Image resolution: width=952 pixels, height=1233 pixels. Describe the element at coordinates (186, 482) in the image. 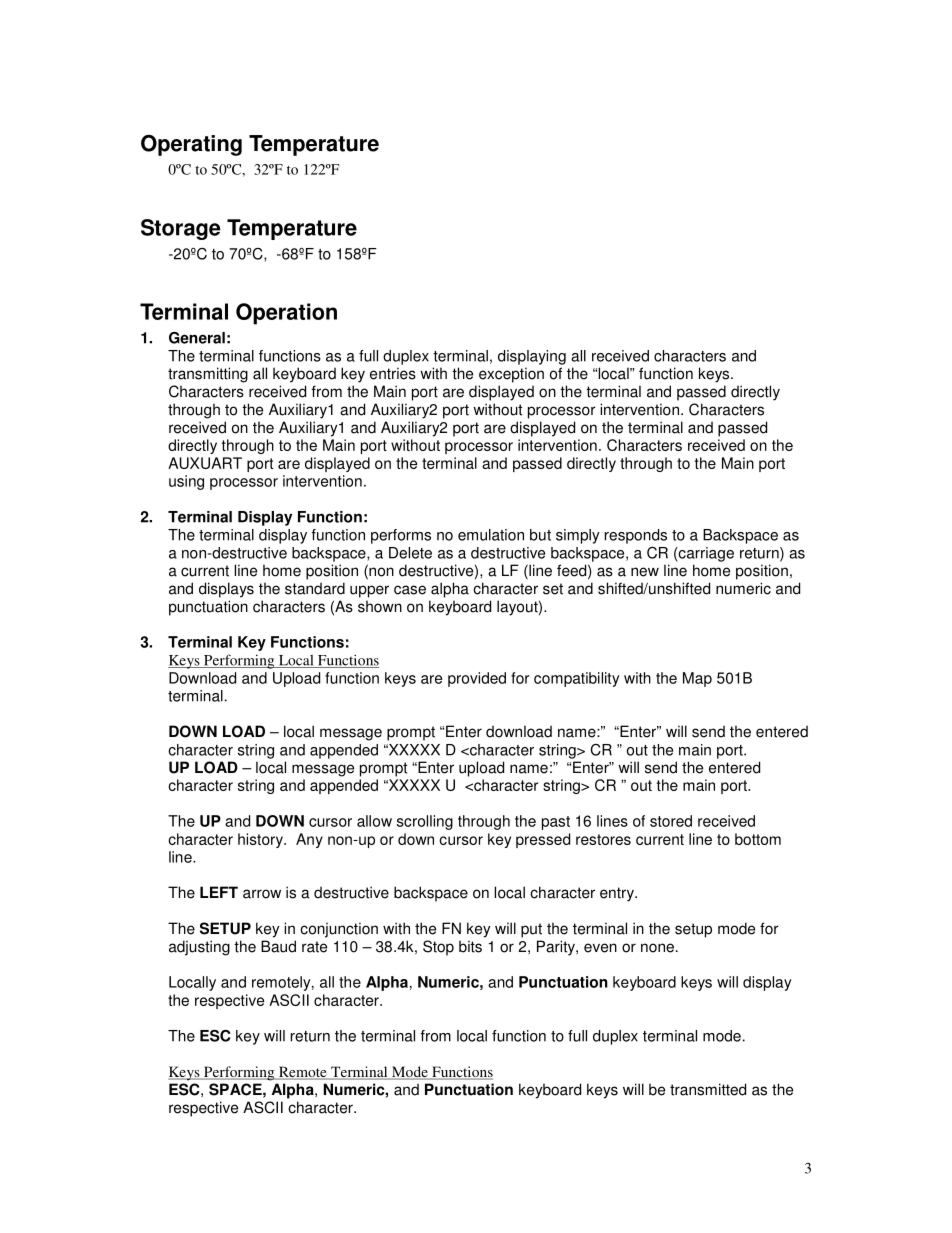

I see `using` at that location.
